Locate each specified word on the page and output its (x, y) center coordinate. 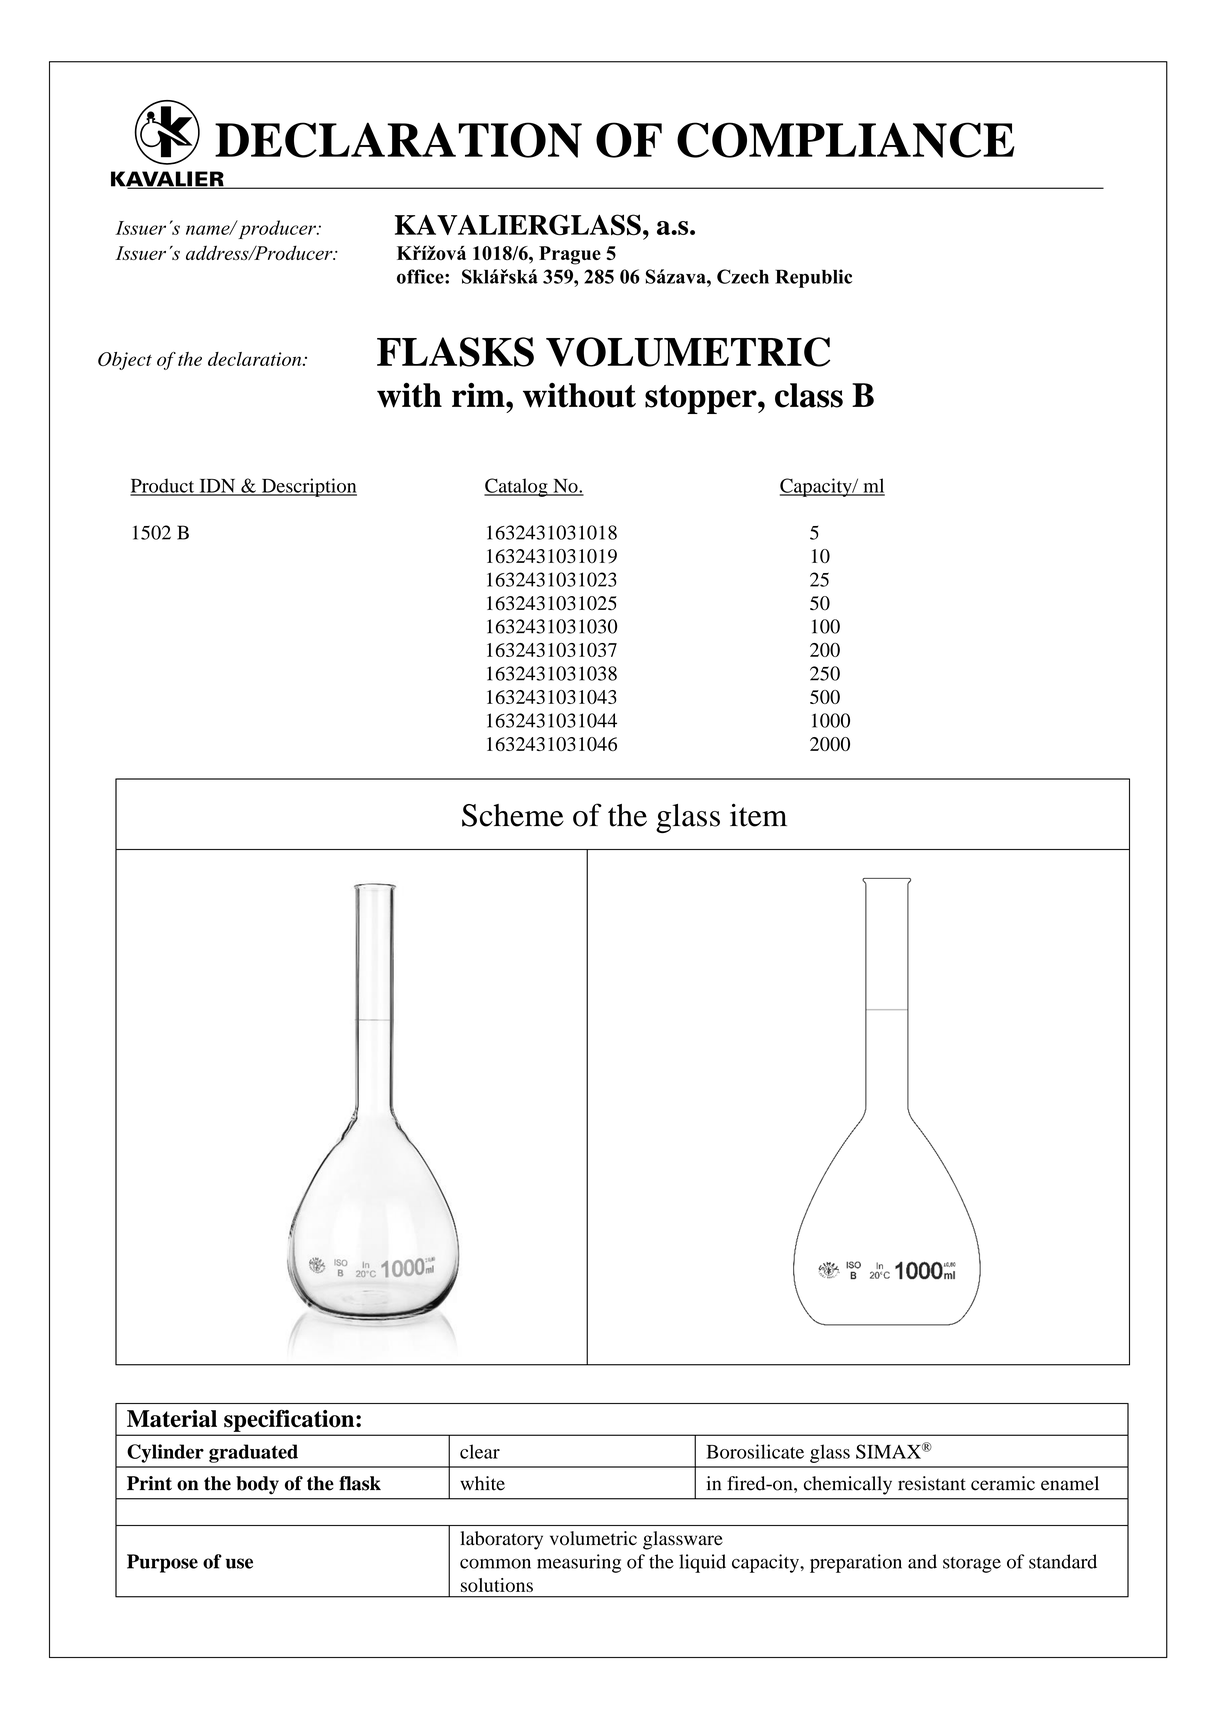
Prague (570, 255)
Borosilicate (755, 1451)
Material (172, 1418)
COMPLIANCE (846, 140)
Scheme (513, 815)
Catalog (517, 487)
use (239, 1563)
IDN (217, 487)
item (758, 815)
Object (125, 361)
